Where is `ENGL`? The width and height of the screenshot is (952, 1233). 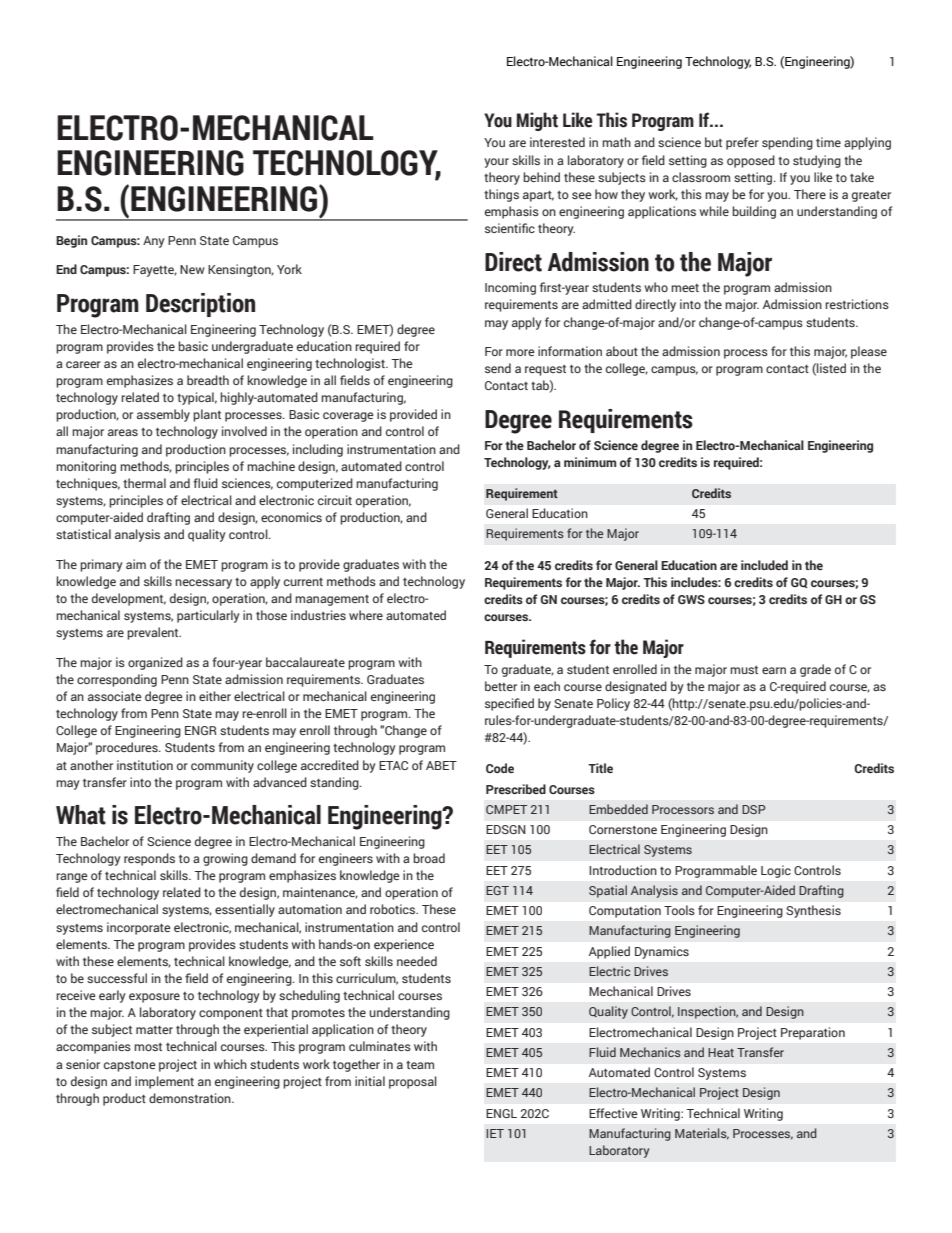
ENGL is located at coordinates (501, 1113).
